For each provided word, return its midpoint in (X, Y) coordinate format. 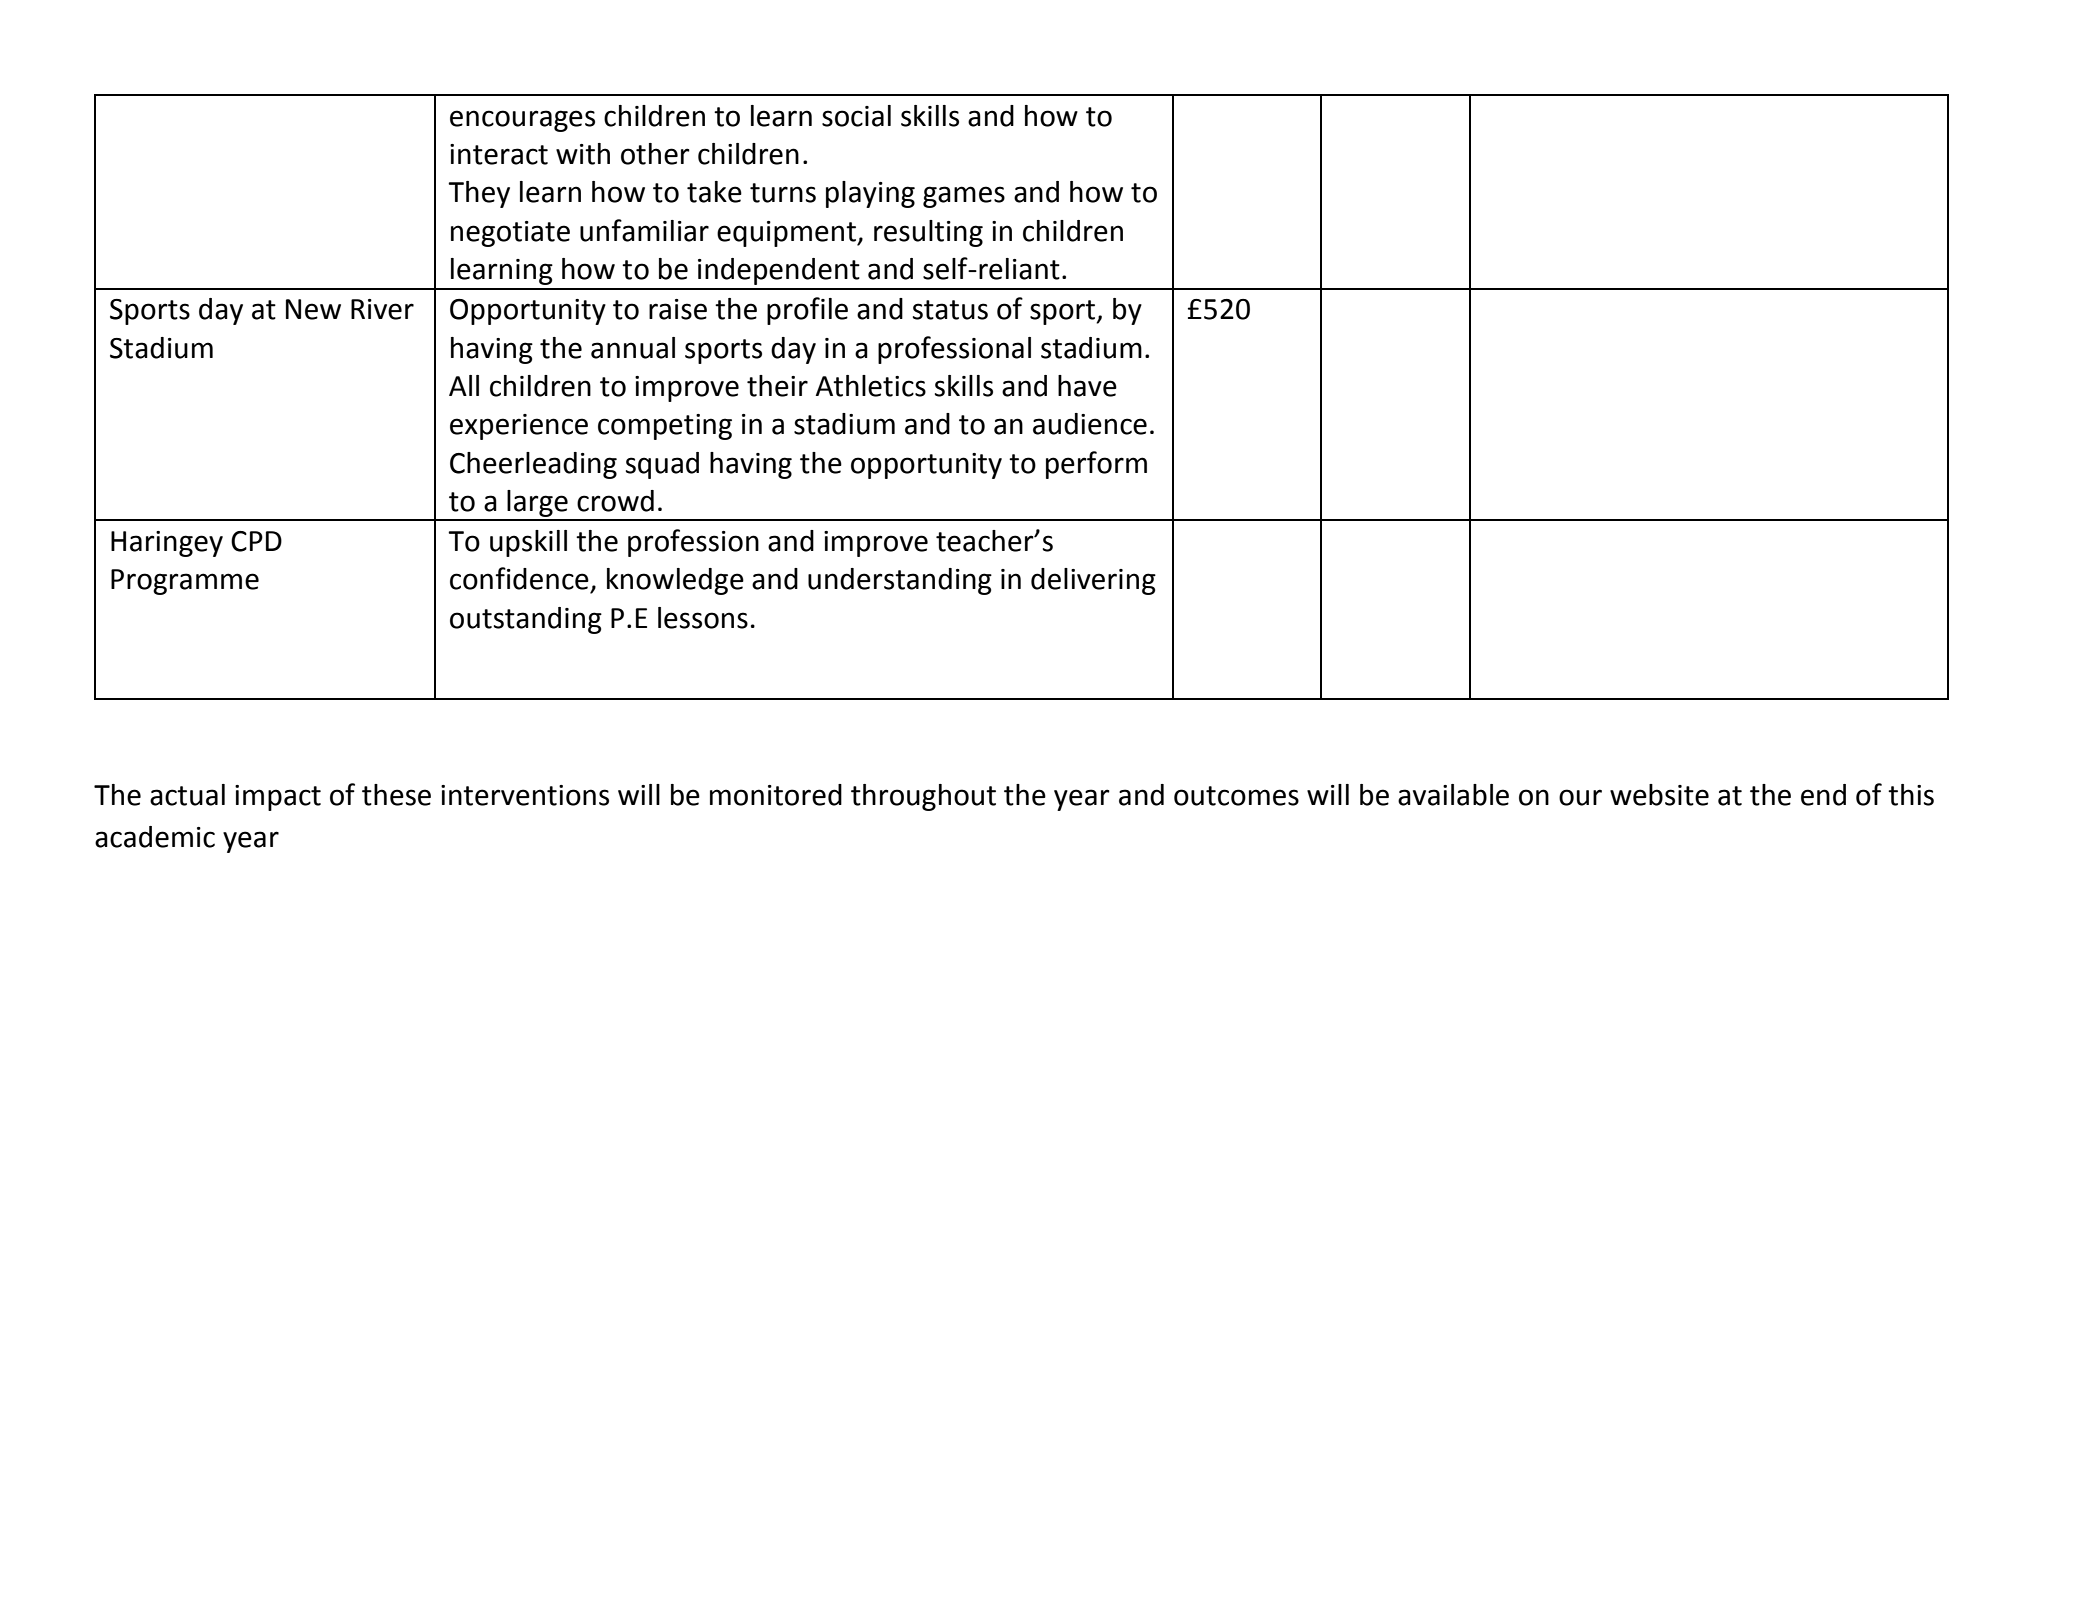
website (1659, 795)
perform (1096, 465)
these (396, 795)
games (964, 197)
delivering (1093, 581)
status (950, 310)
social (856, 116)
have (1087, 386)
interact (499, 154)
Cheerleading (533, 465)
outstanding (526, 620)
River (382, 309)
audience (1090, 424)
